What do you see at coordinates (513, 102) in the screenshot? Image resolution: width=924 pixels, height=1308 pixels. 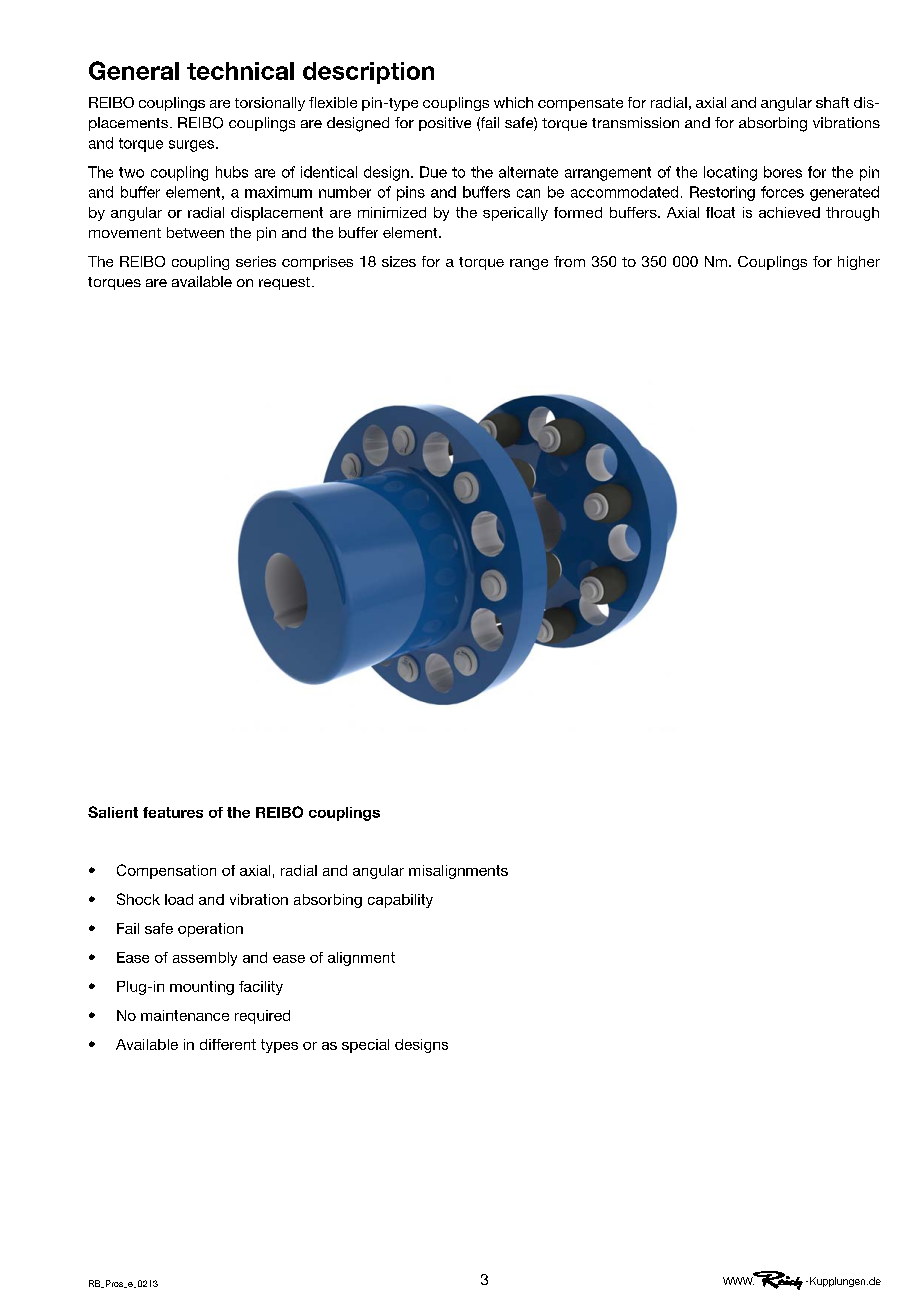 I see `which` at bounding box center [513, 102].
